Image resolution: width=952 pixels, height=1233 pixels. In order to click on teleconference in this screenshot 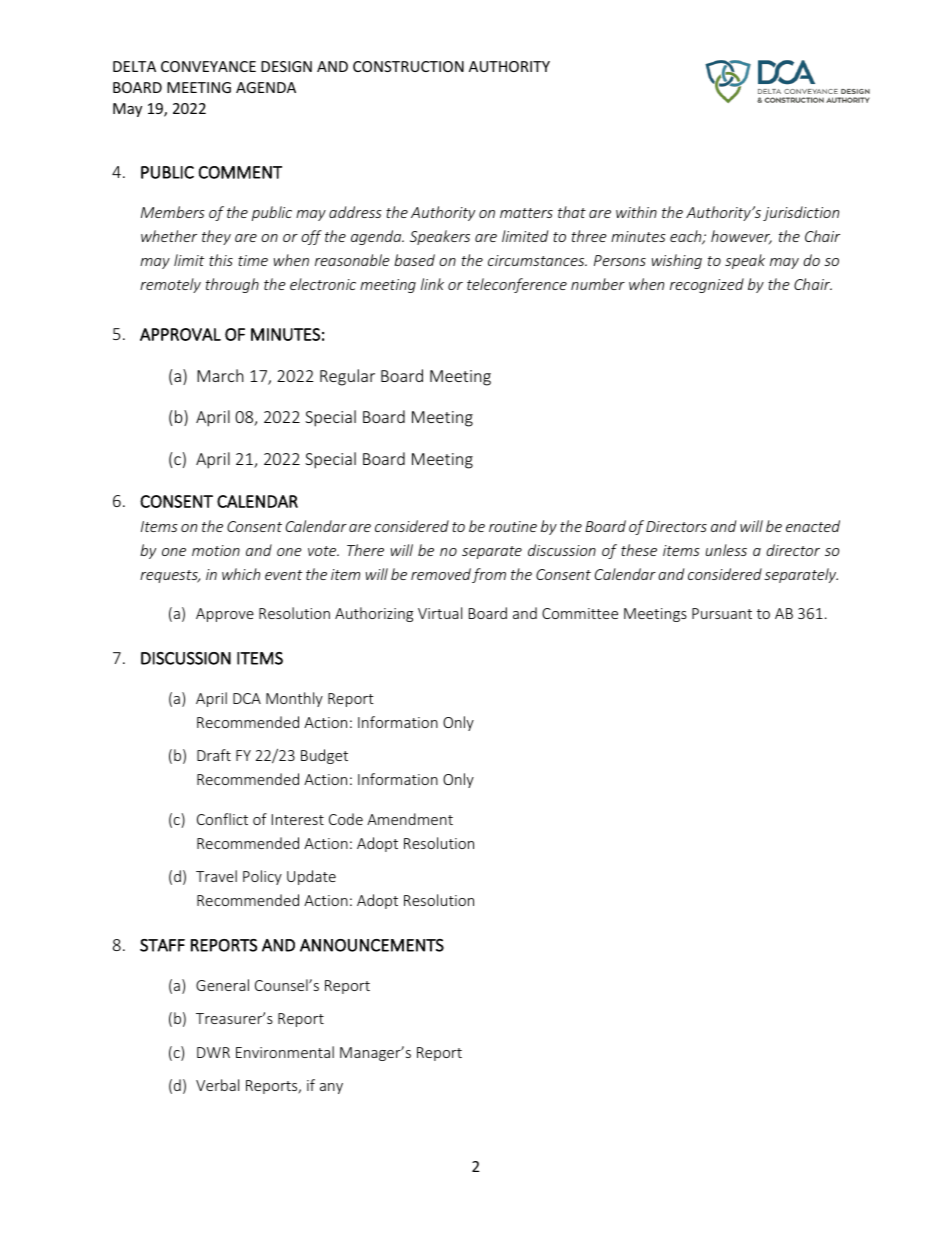, I will do `click(517, 285)`.
